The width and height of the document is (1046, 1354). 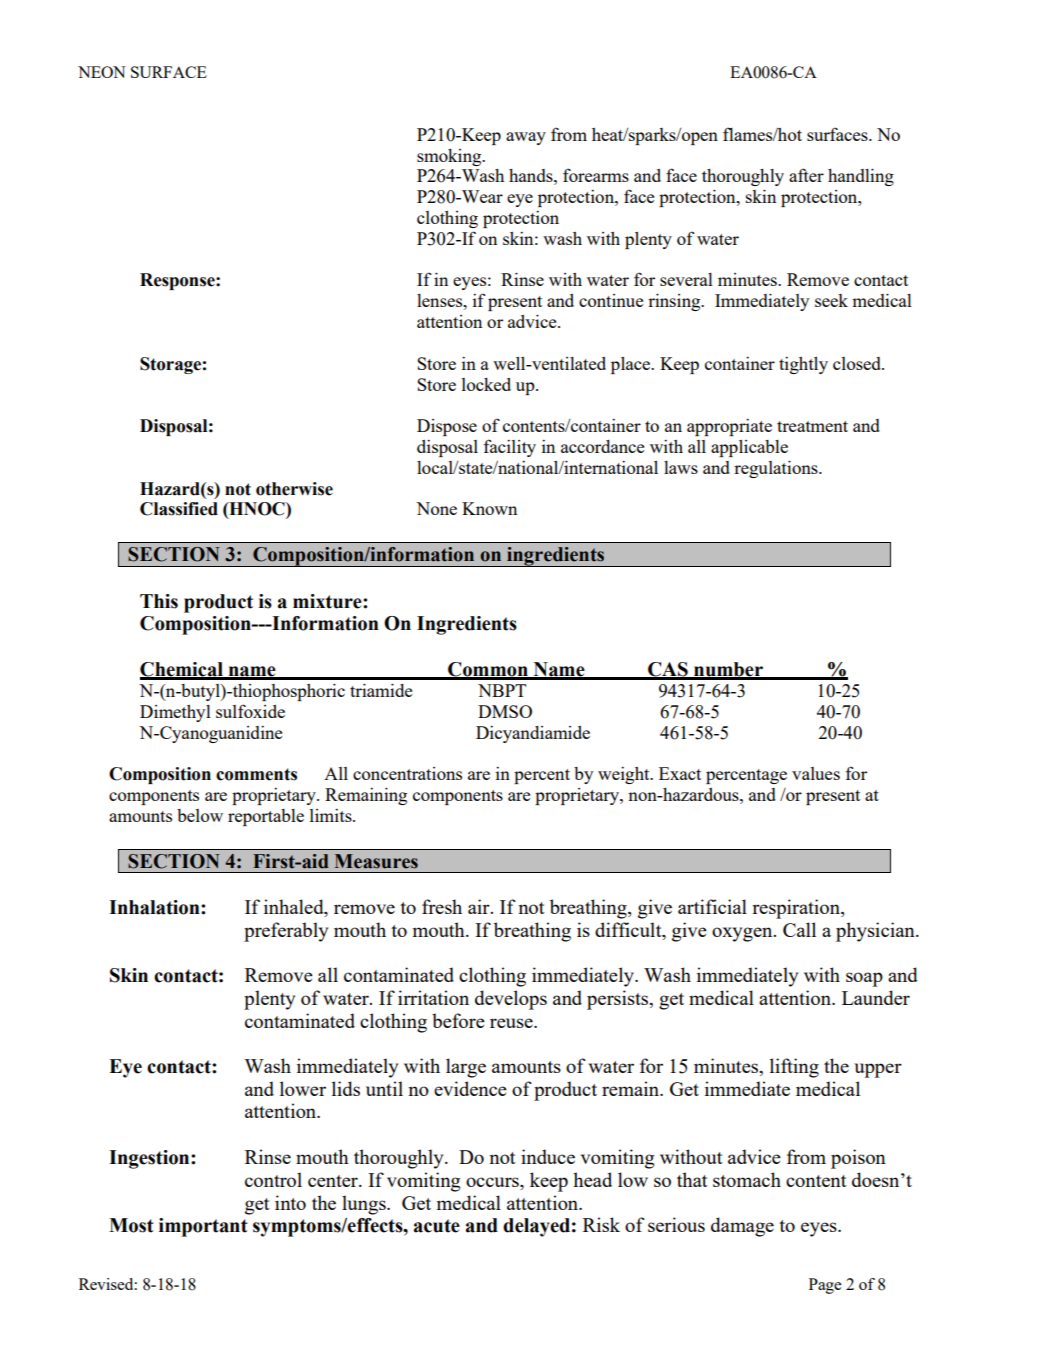 I want to click on number, so click(x=728, y=670).
